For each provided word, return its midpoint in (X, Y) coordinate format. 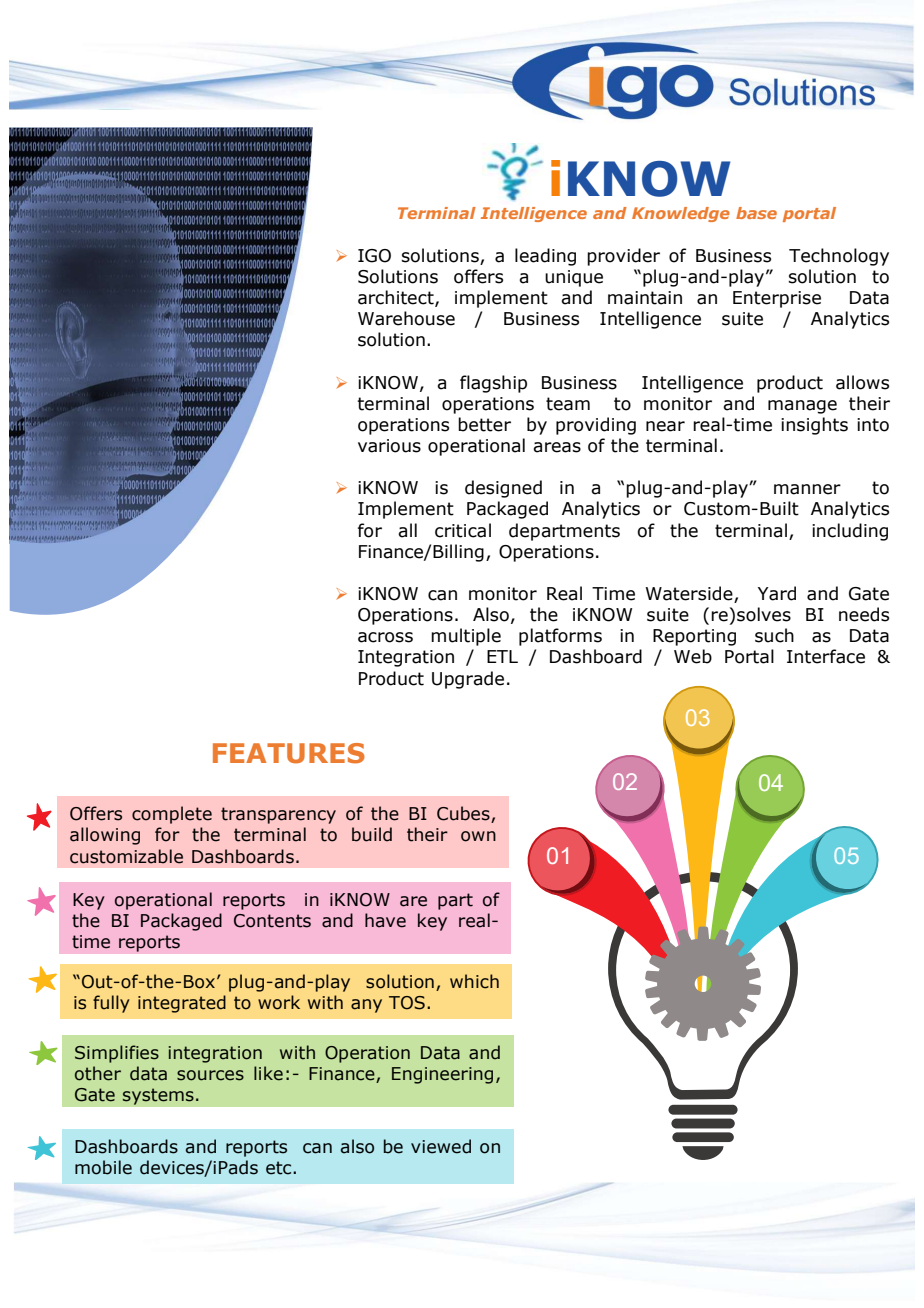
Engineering (442, 1075)
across (385, 637)
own (478, 836)
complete (172, 815)
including (850, 532)
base (756, 213)
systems (158, 1096)
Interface (826, 656)
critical (463, 530)
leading (545, 257)
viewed (441, 1146)
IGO (374, 256)
